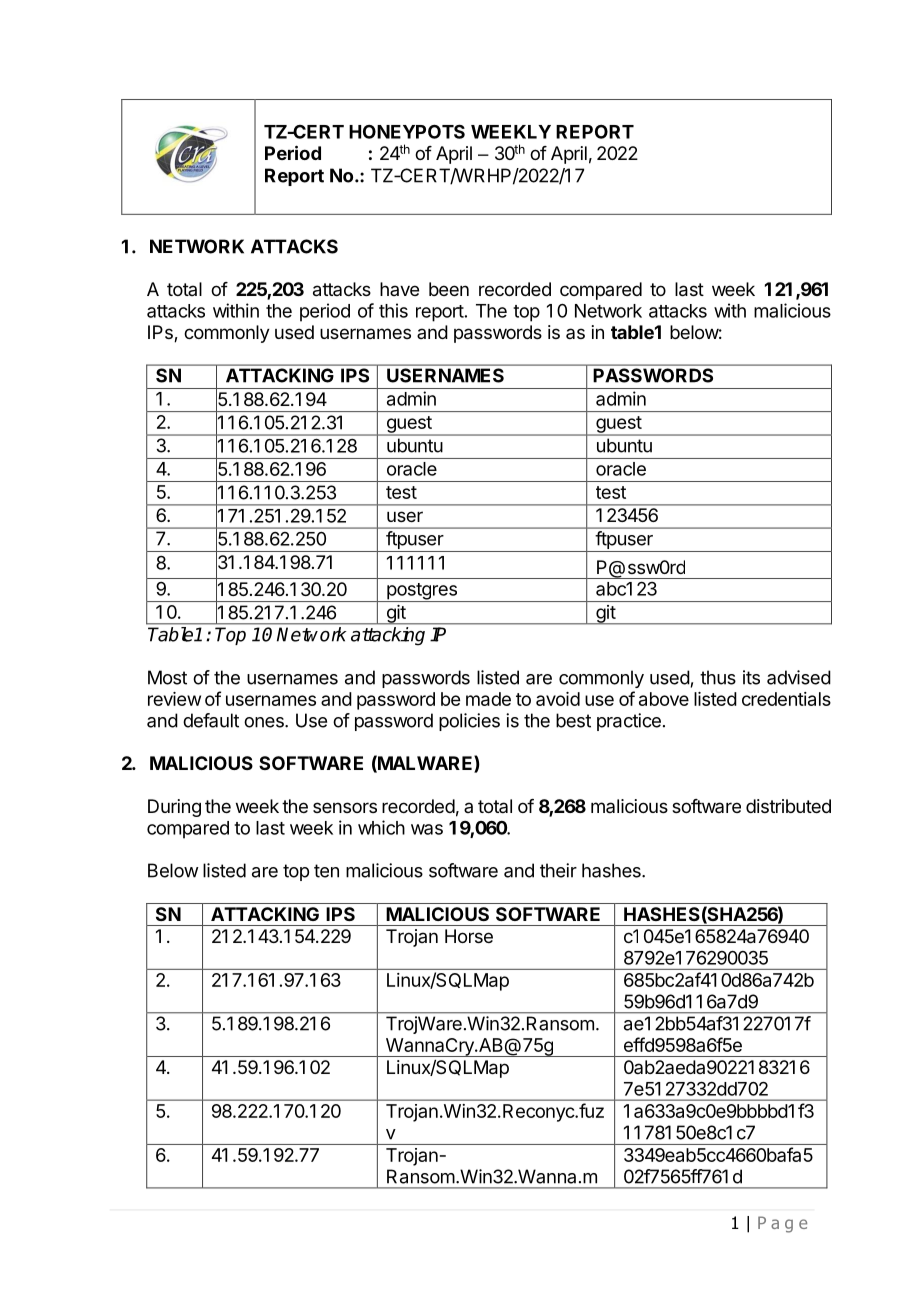 The height and width of the screenshot is (1308, 924). Describe the element at coordinates (751, 677) in the screenshot. I see `its` at that location.
